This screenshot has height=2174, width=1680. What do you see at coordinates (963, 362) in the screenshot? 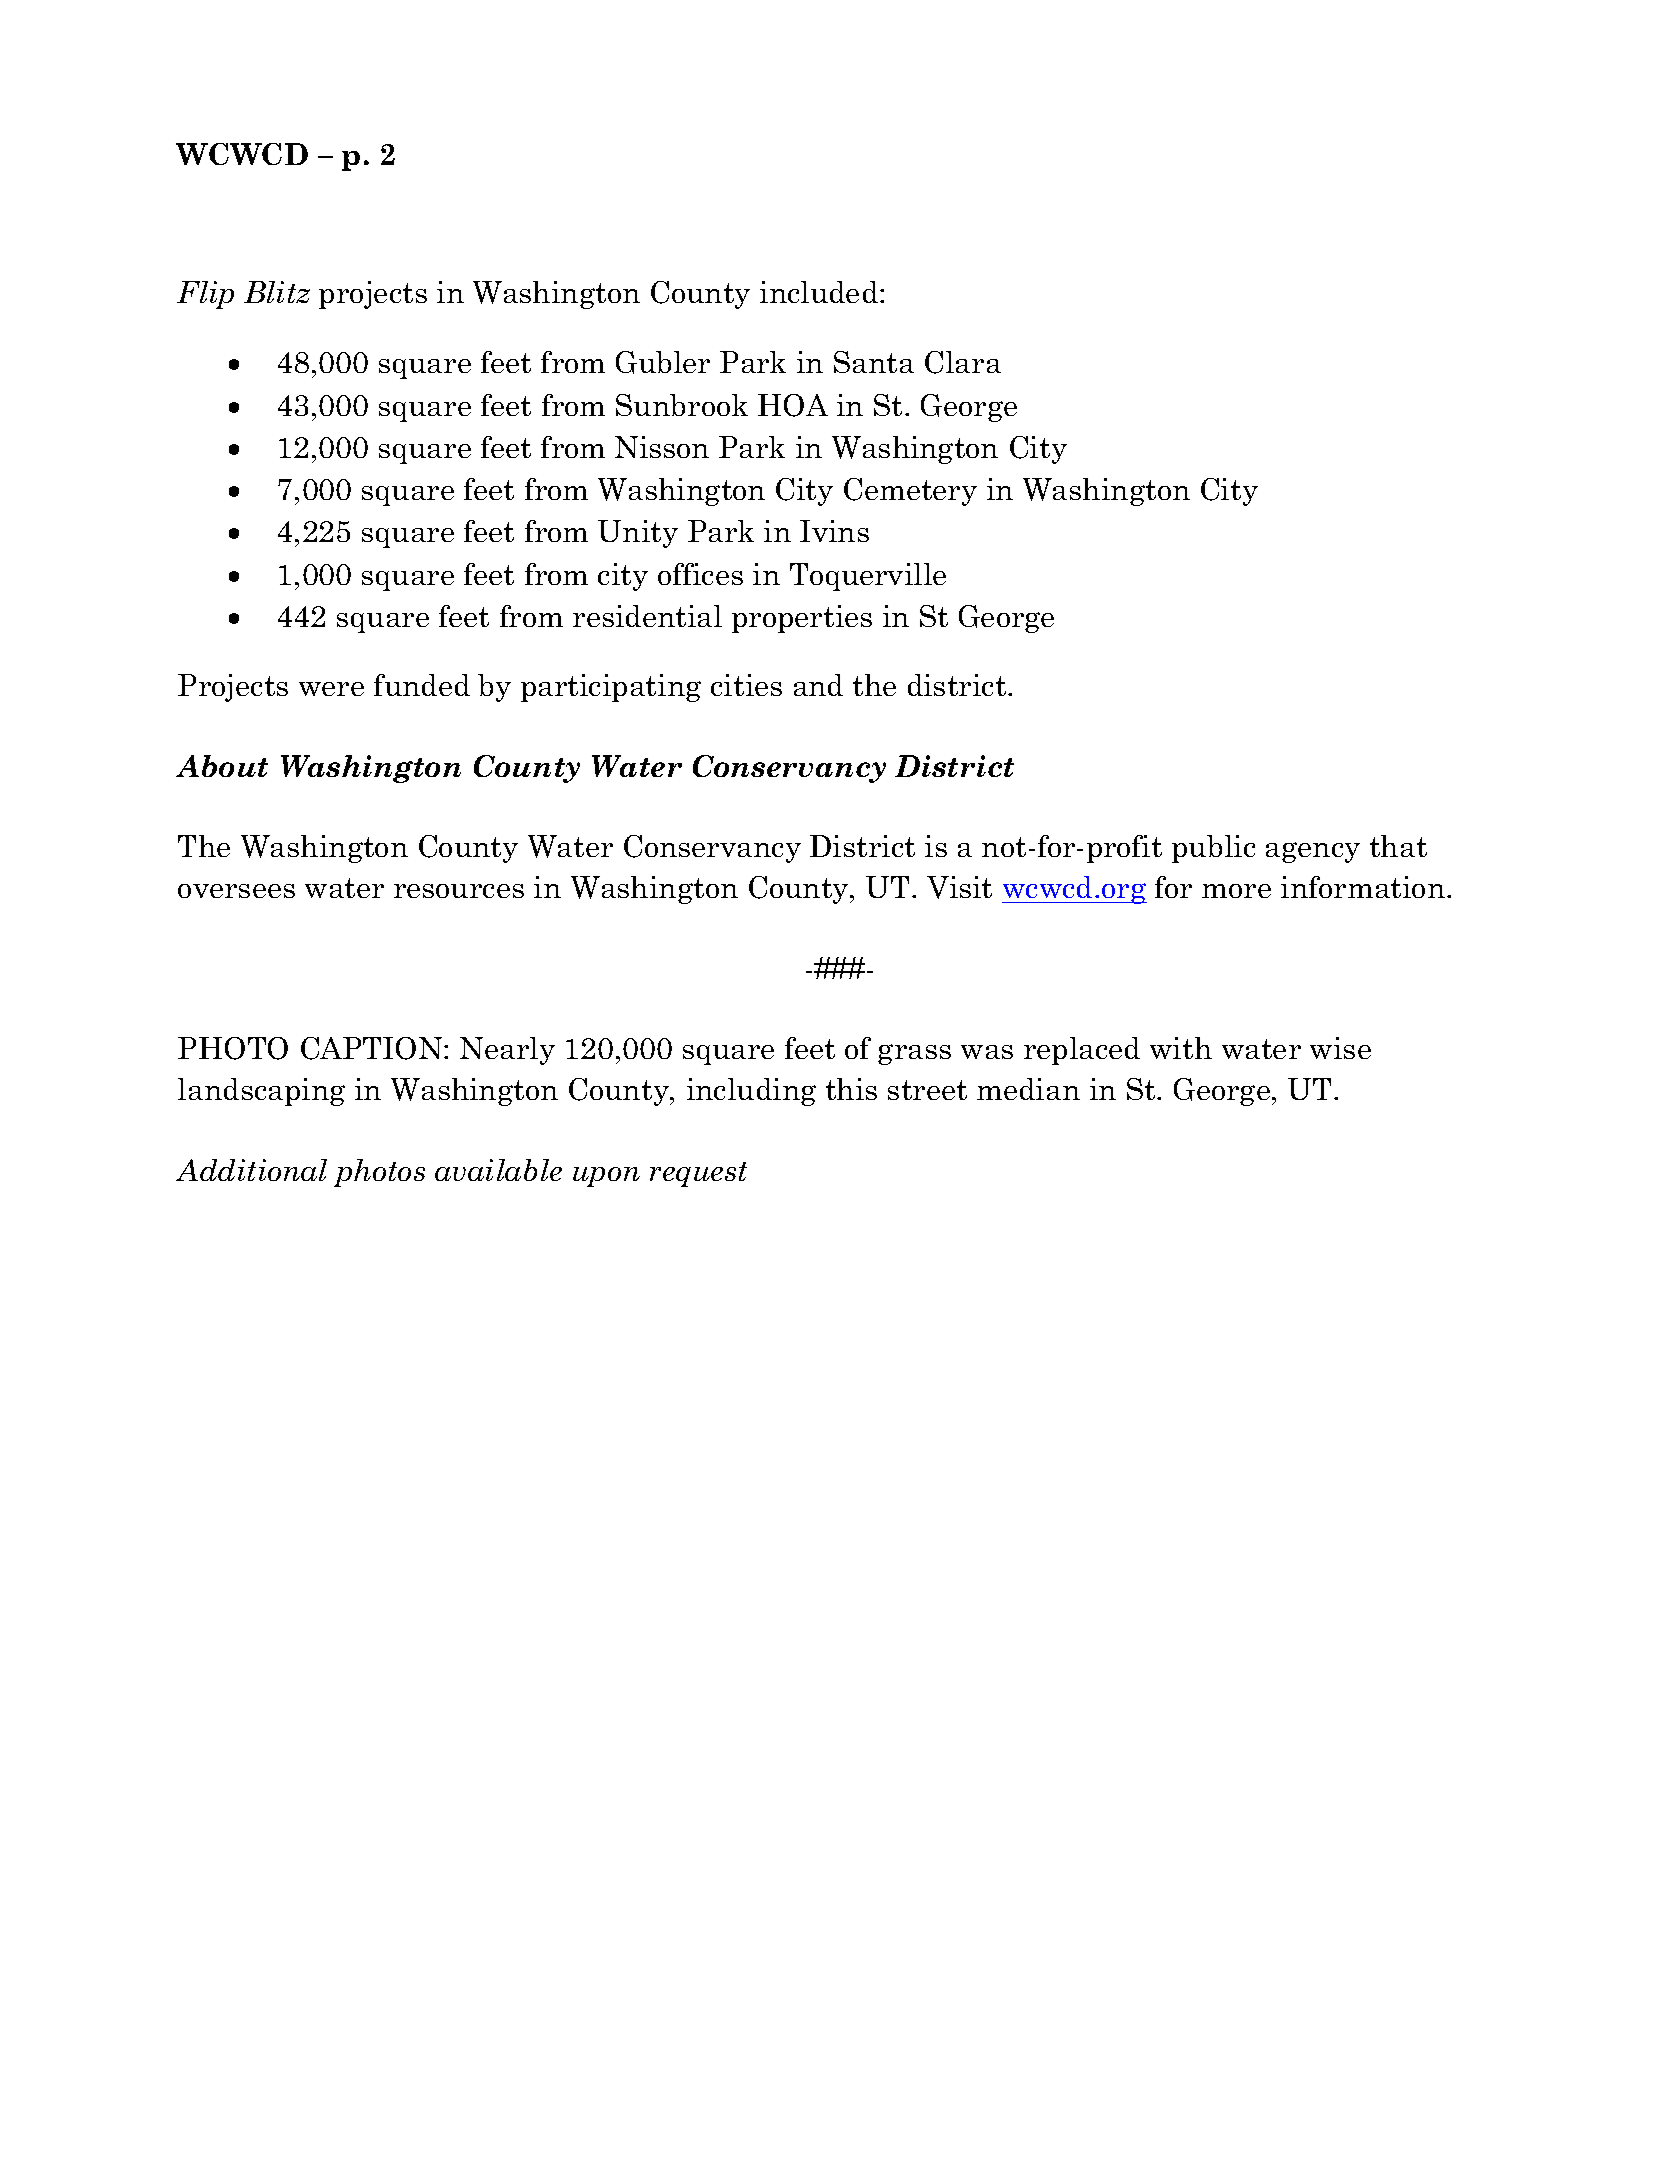
I see `Clara` at bounding box center [963, 362].
